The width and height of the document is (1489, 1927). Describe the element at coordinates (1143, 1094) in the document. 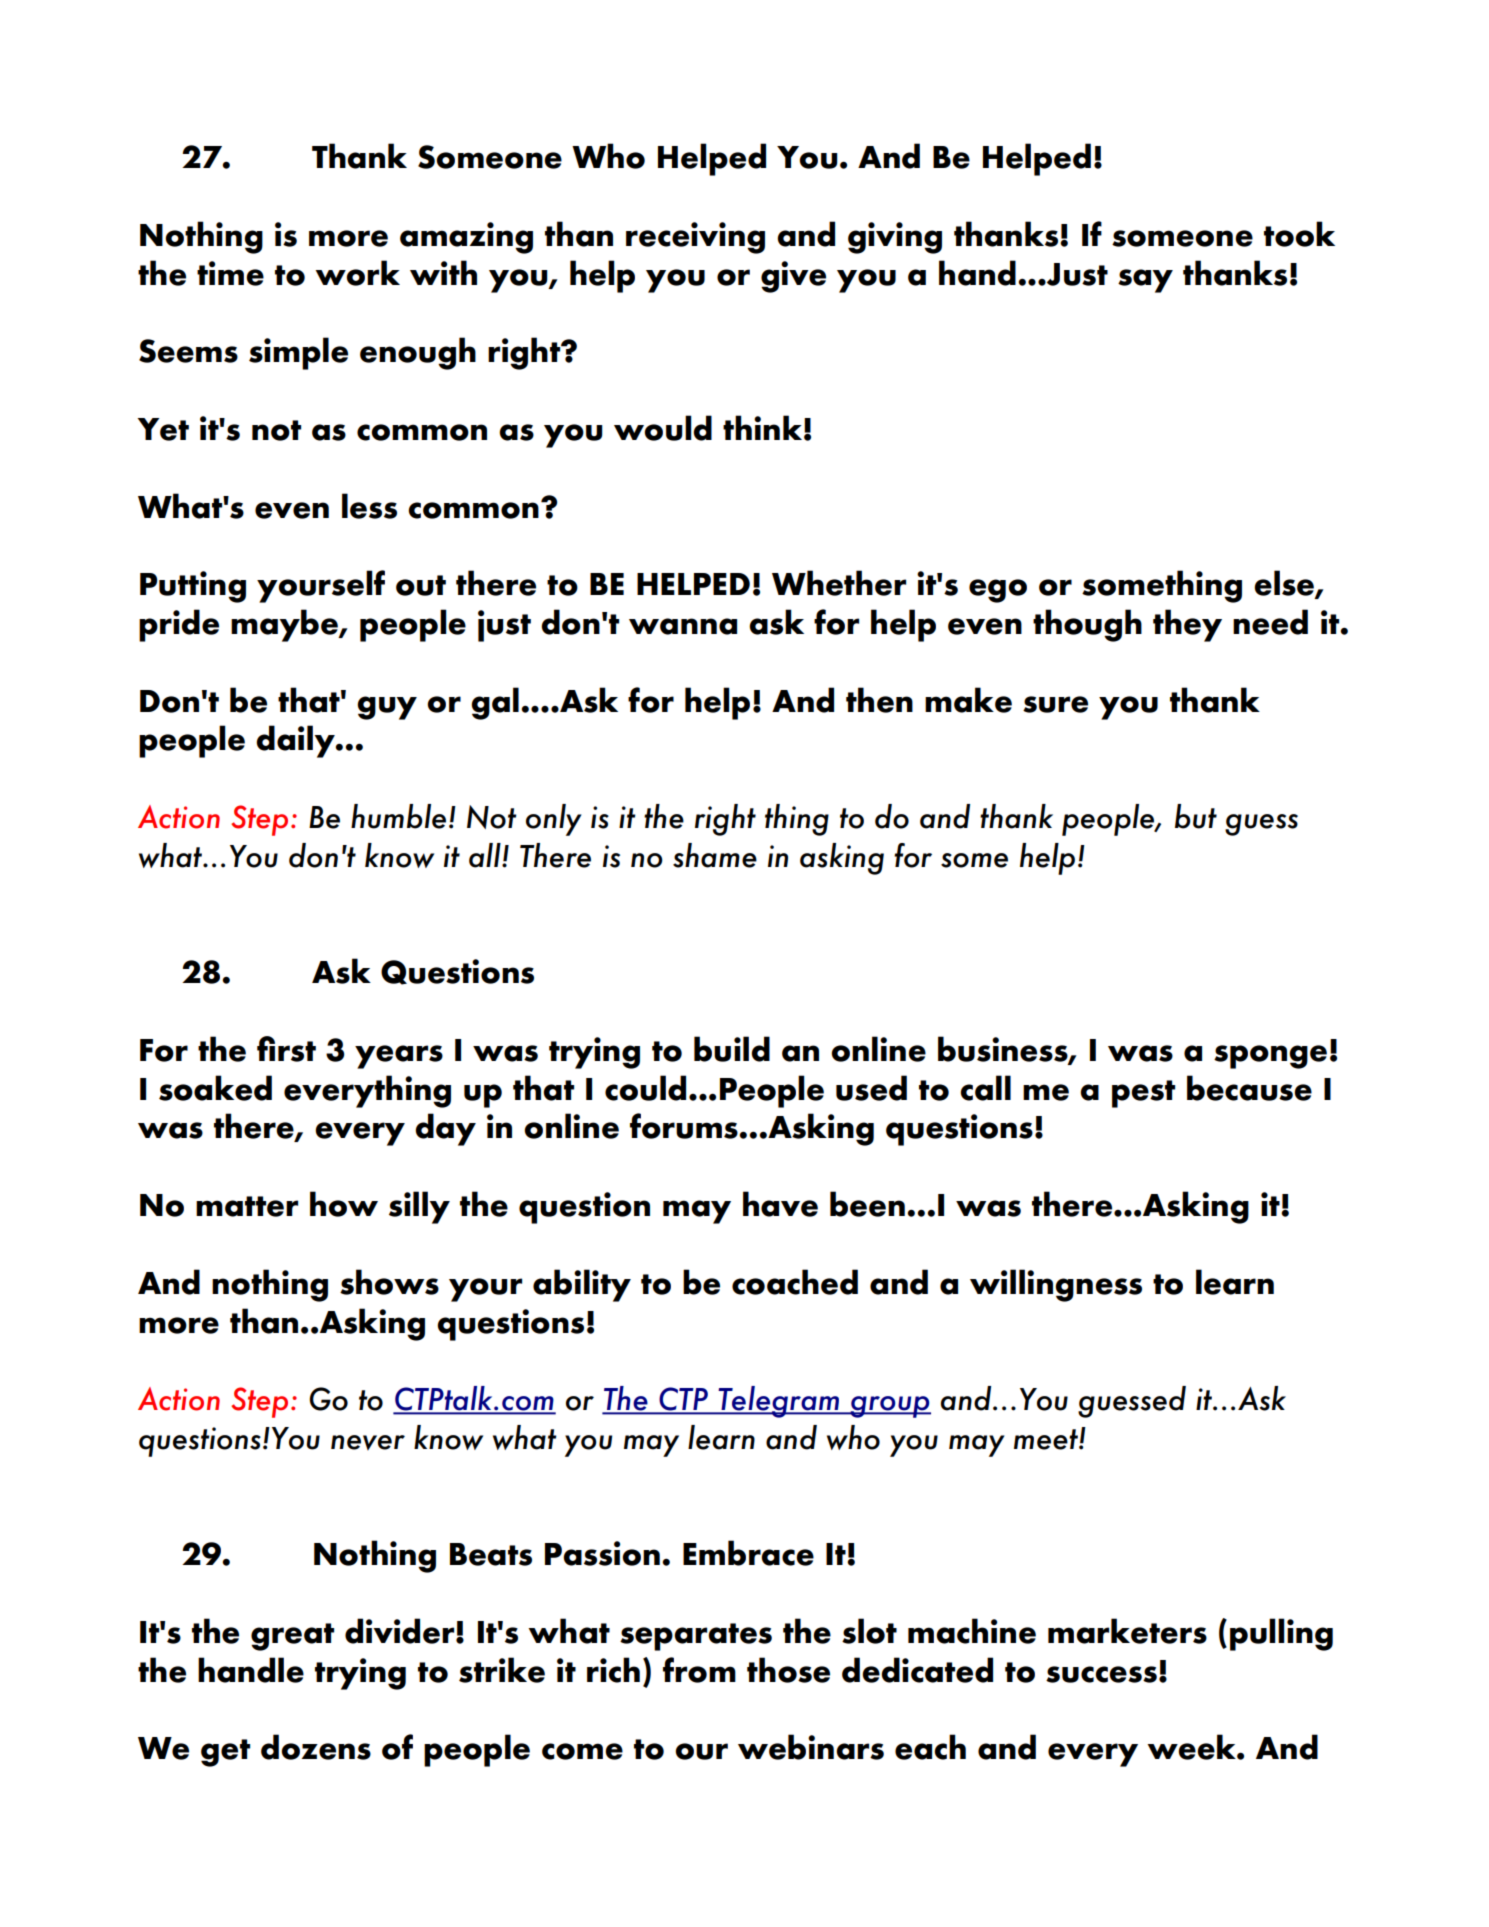

I see `pest` at that location.
